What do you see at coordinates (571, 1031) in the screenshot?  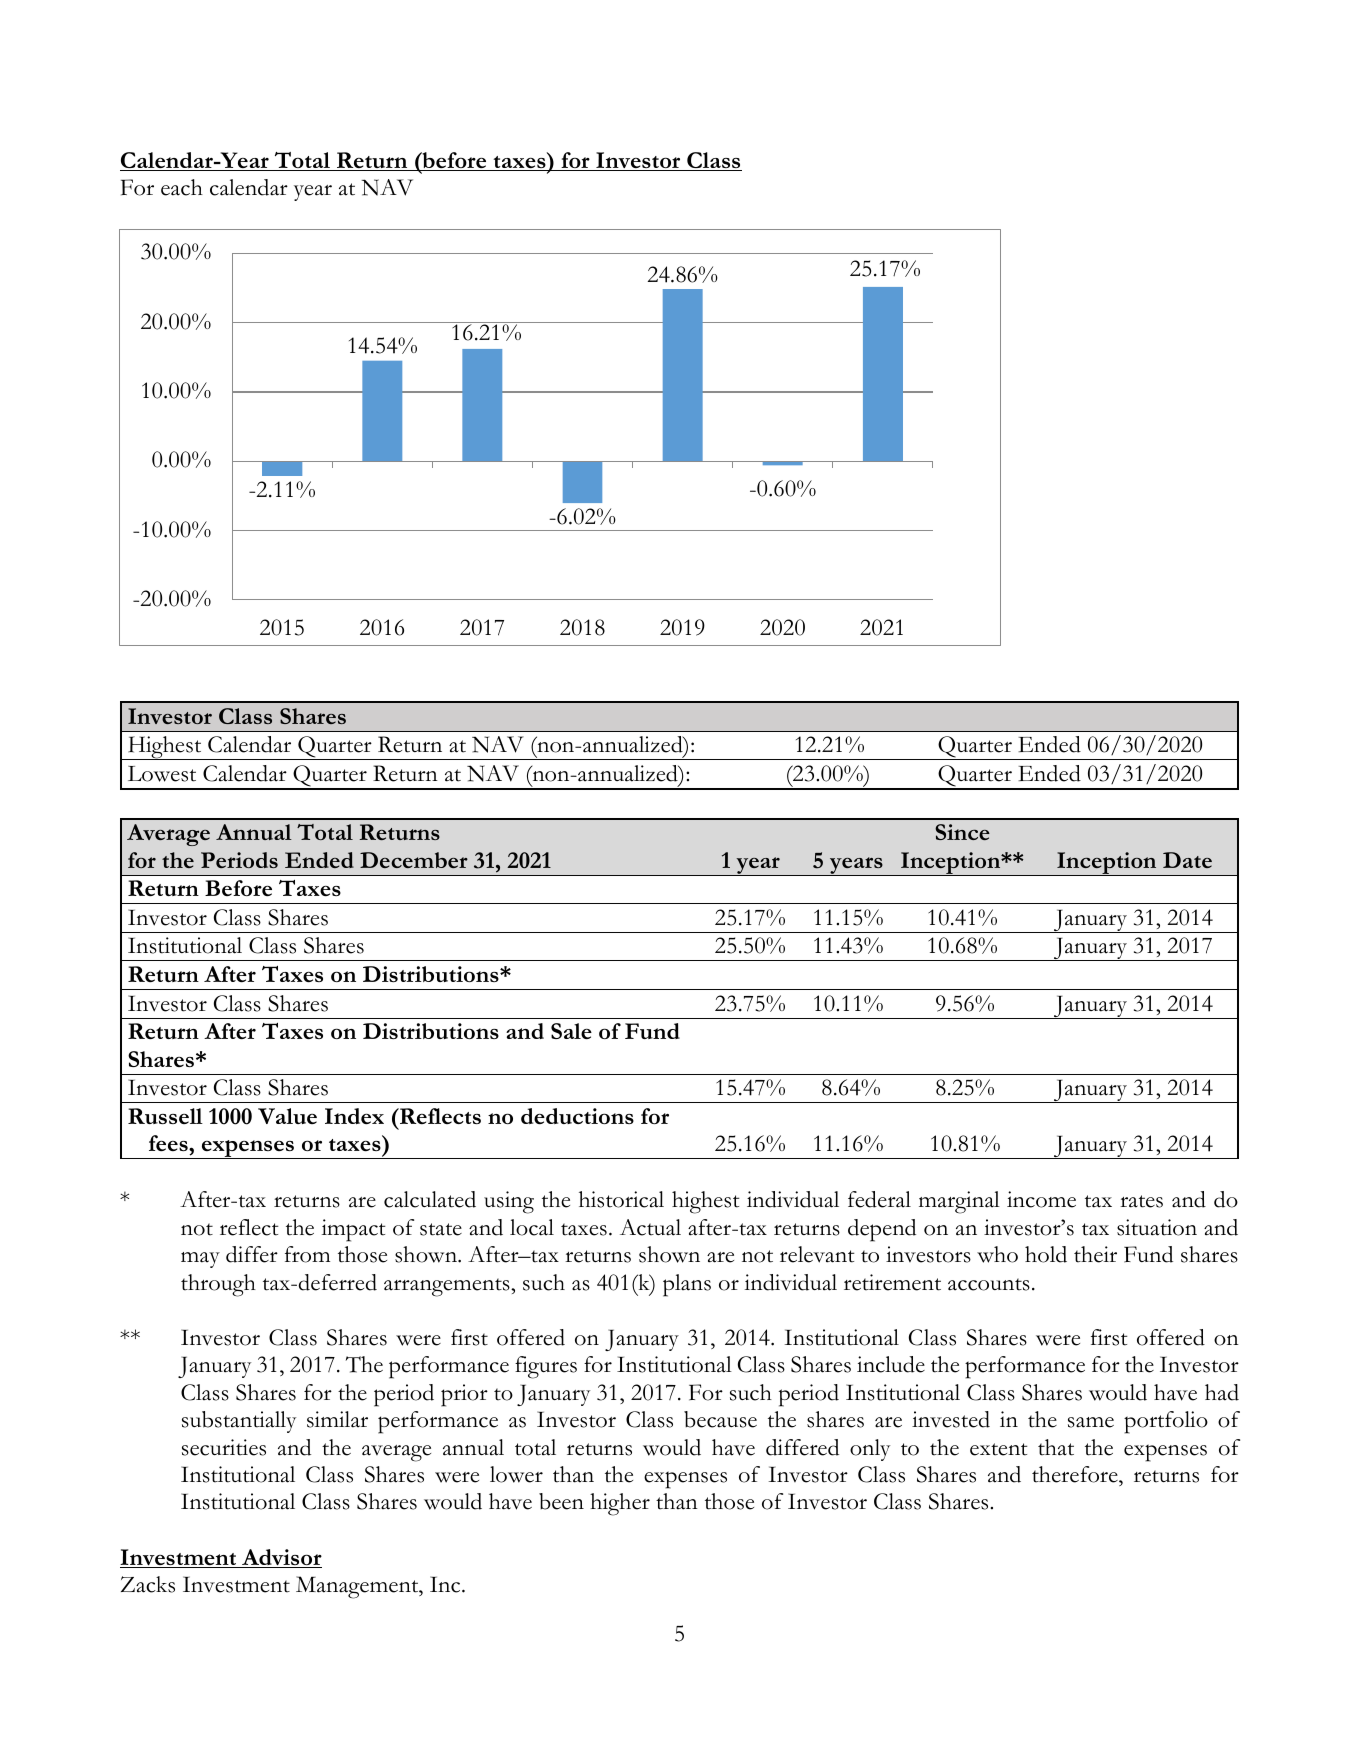 I see `Sale` at bounding box center [571, 1031].
